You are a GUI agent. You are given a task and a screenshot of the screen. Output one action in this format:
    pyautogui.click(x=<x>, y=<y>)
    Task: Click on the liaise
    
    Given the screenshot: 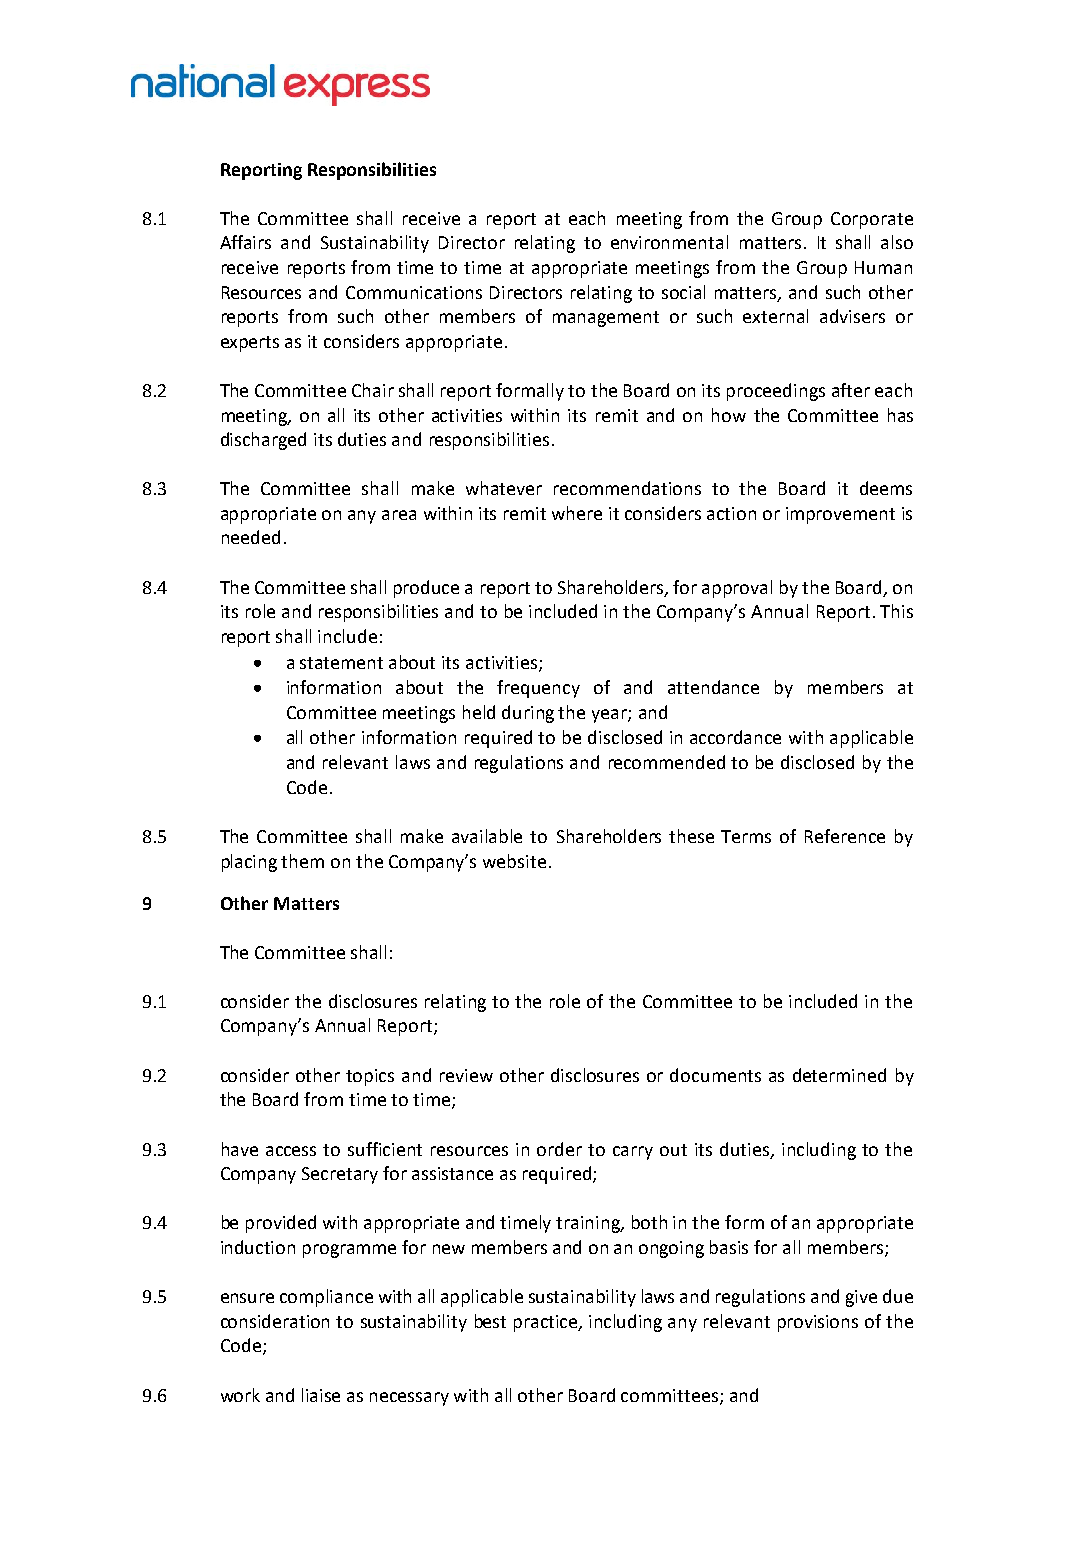 What is the action you would take?
    pyautogui.click(x=321, y=1395)
